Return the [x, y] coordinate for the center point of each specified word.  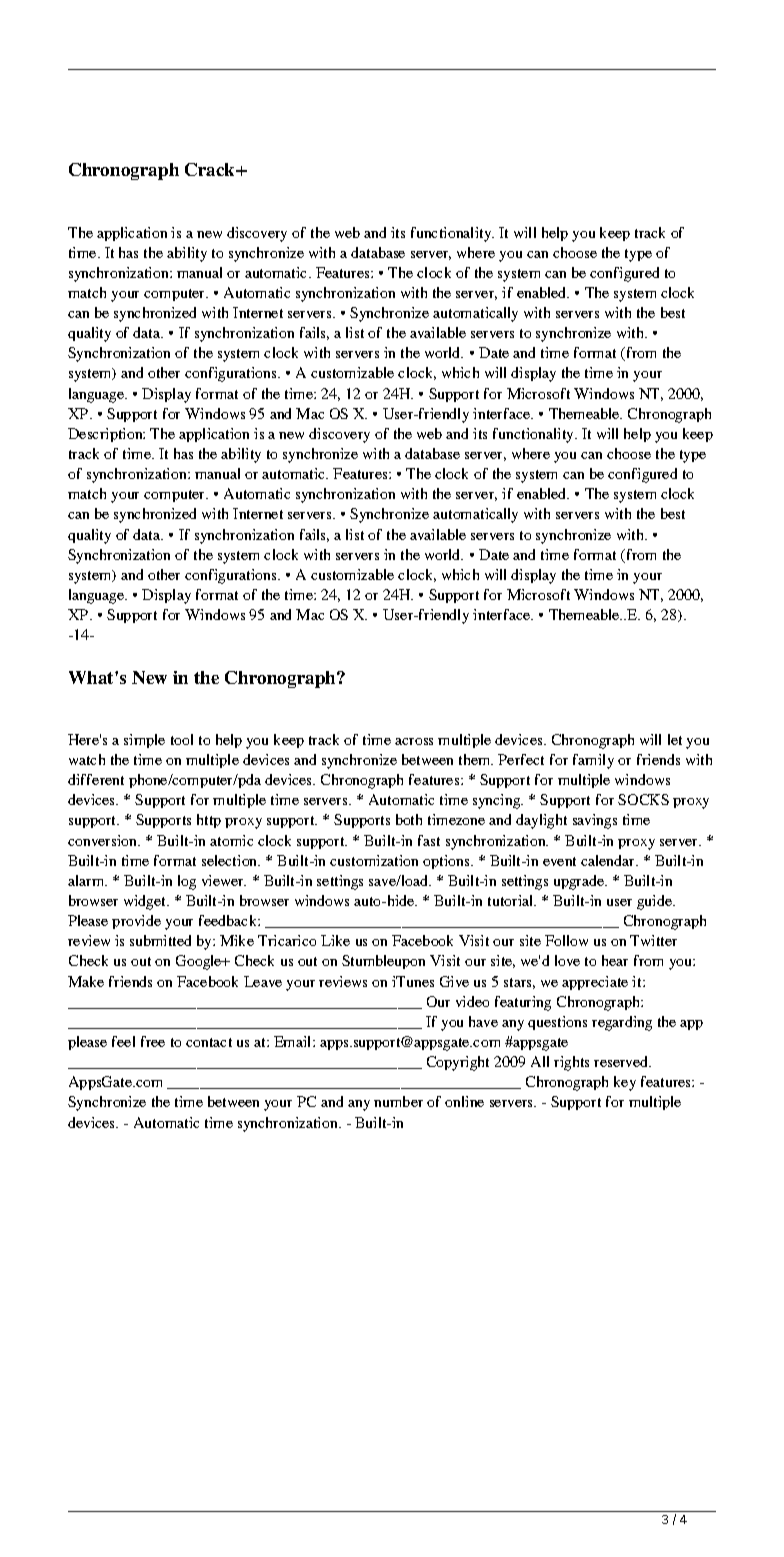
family [593, 761]
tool [182, 739]
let [675, 739]
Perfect [521, 759]
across [414, 741]
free [153, 1041]
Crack [211, 169]
